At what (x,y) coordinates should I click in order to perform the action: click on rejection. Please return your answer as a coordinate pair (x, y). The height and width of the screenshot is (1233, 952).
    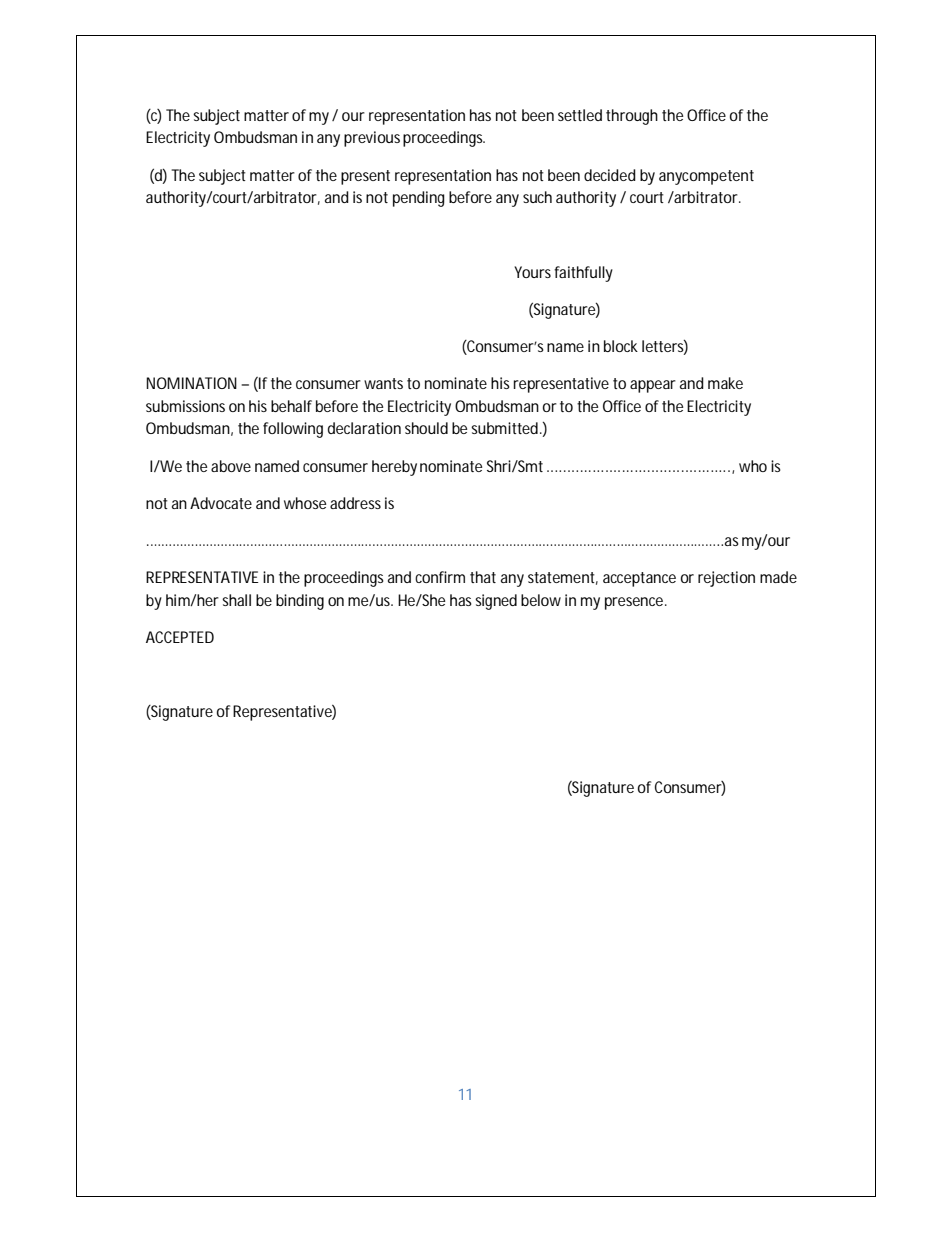
    Looking at the image, I should click on (726, 579).
